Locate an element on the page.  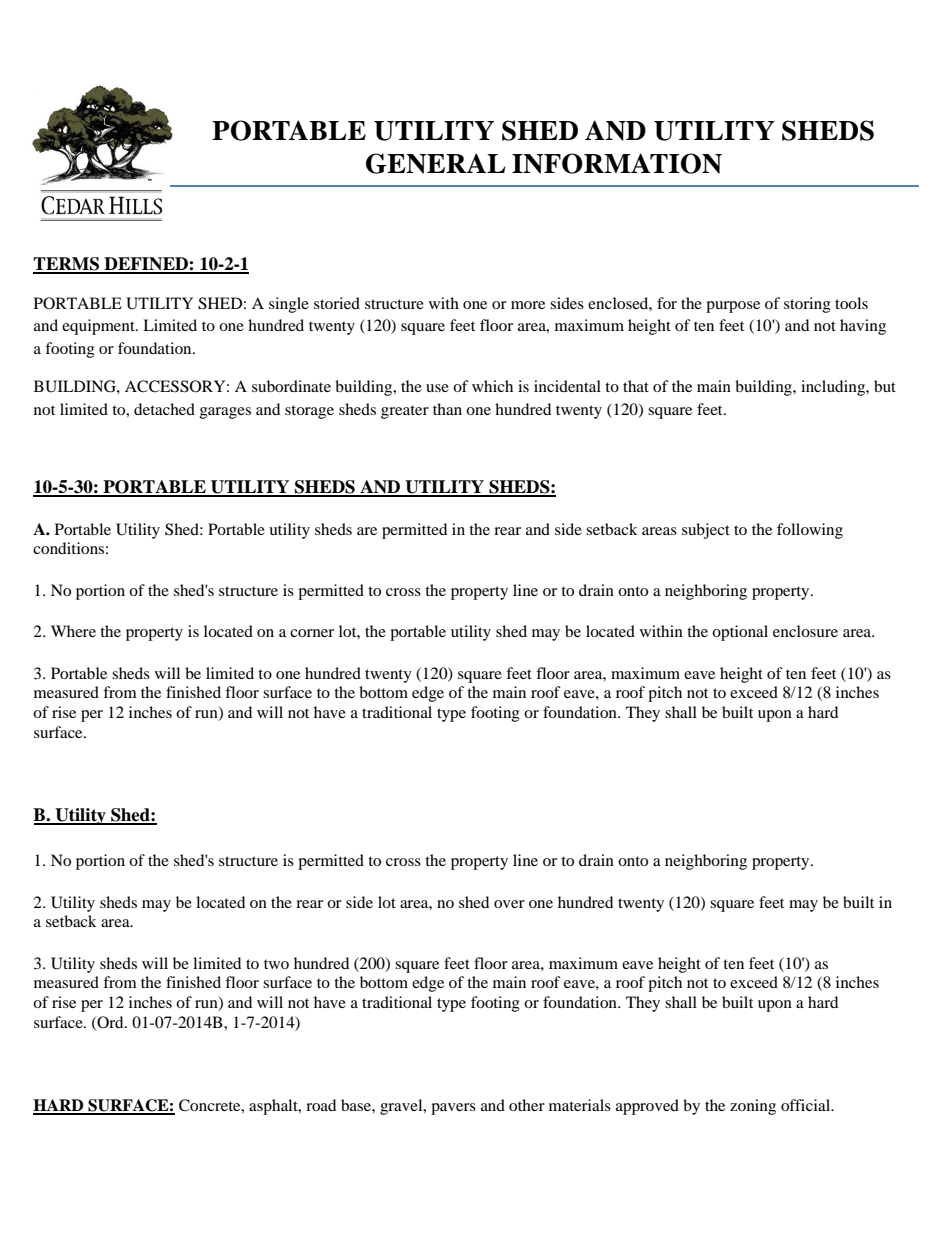
road is located at coordinates (321, 1105).
